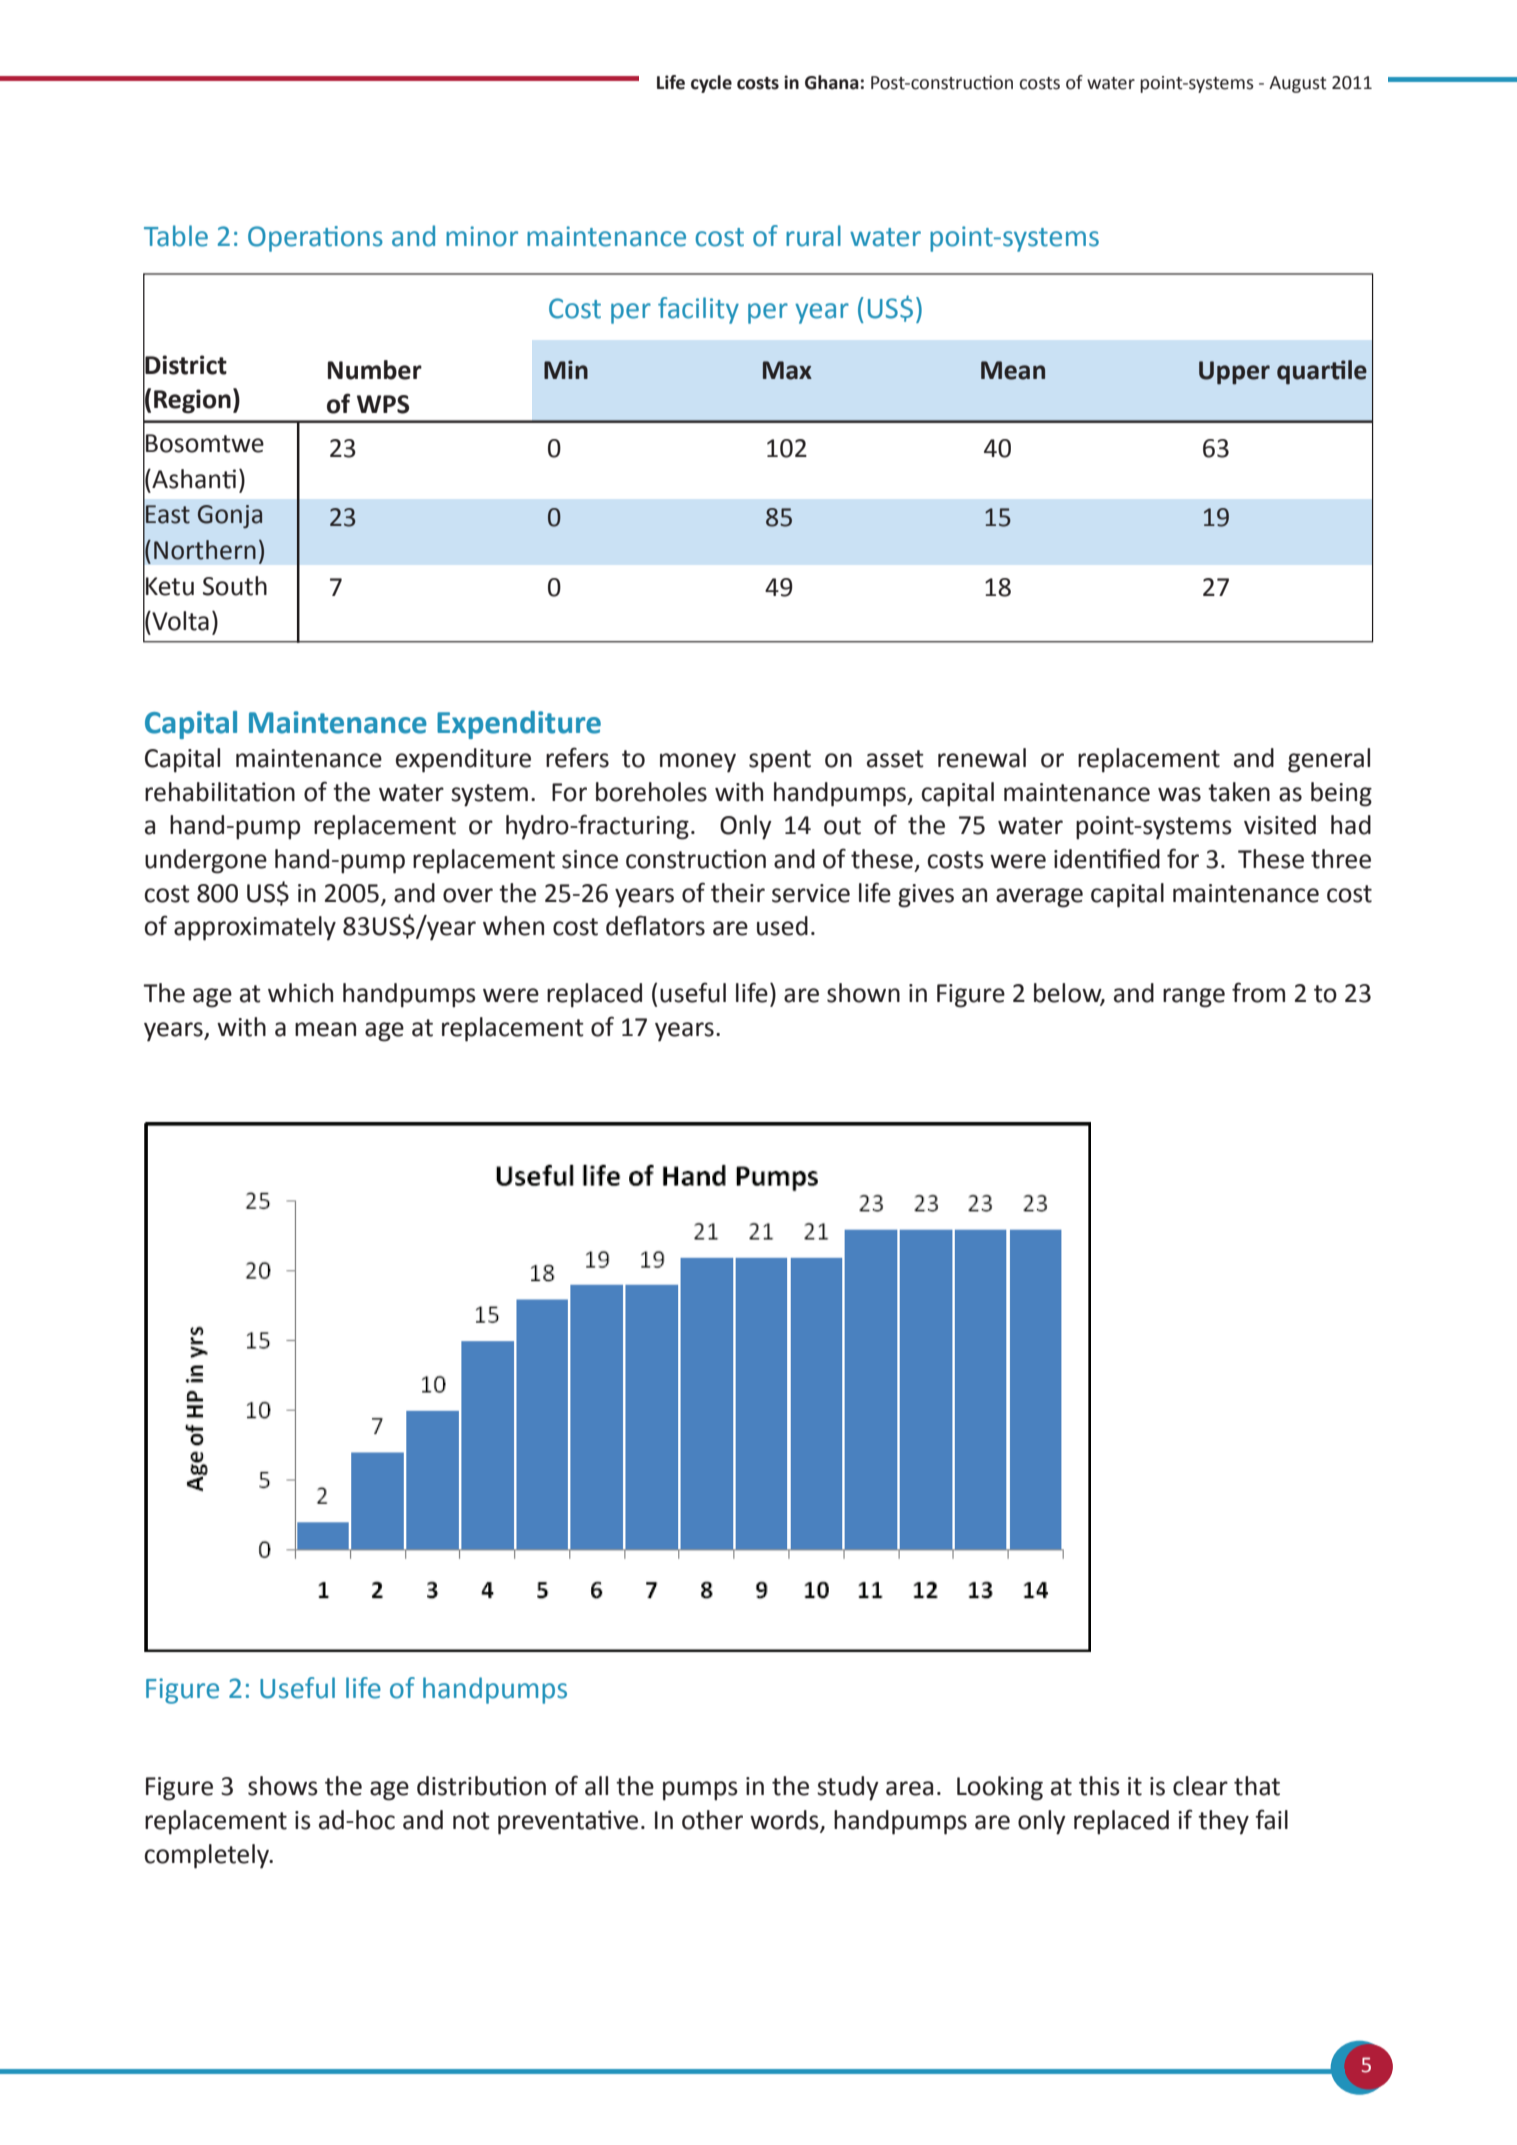 The height and width of the screenshot is (2145, 1517). What do you see at coordinates (780, 761) in the screenshot?
I see `spent` at bounding box center [780, 761].
